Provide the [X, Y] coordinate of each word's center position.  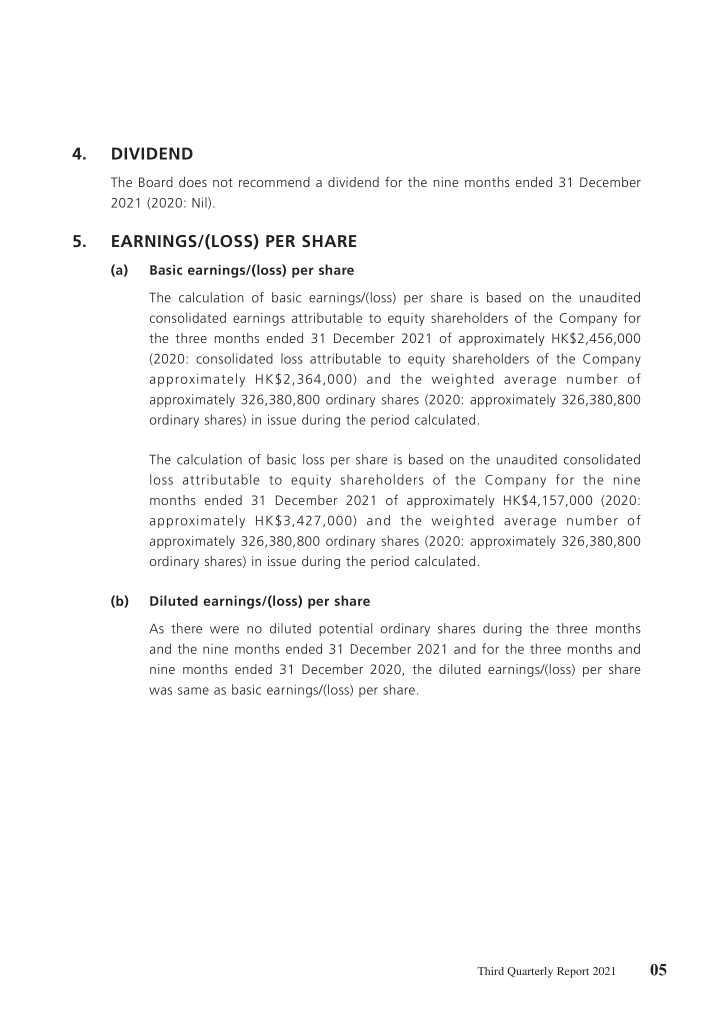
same [193, 691]
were [224, 630]
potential [345, 629]
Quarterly [530, 972]
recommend [274, 182]
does [193, 182]
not [223, 182]
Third [490, 971]
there [186, 628]
